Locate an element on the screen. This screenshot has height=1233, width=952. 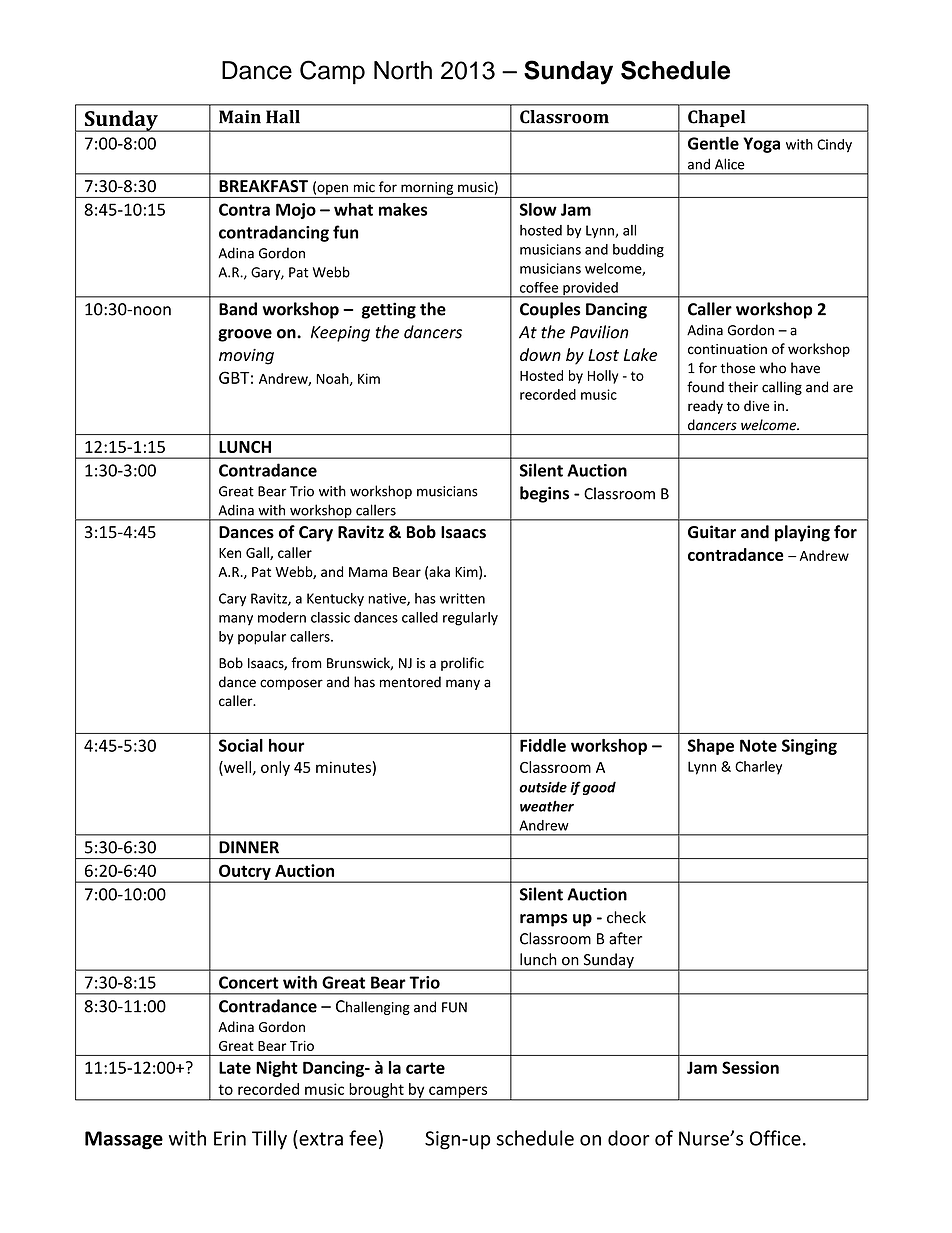
Gall is located at coordinates (258, 553).
